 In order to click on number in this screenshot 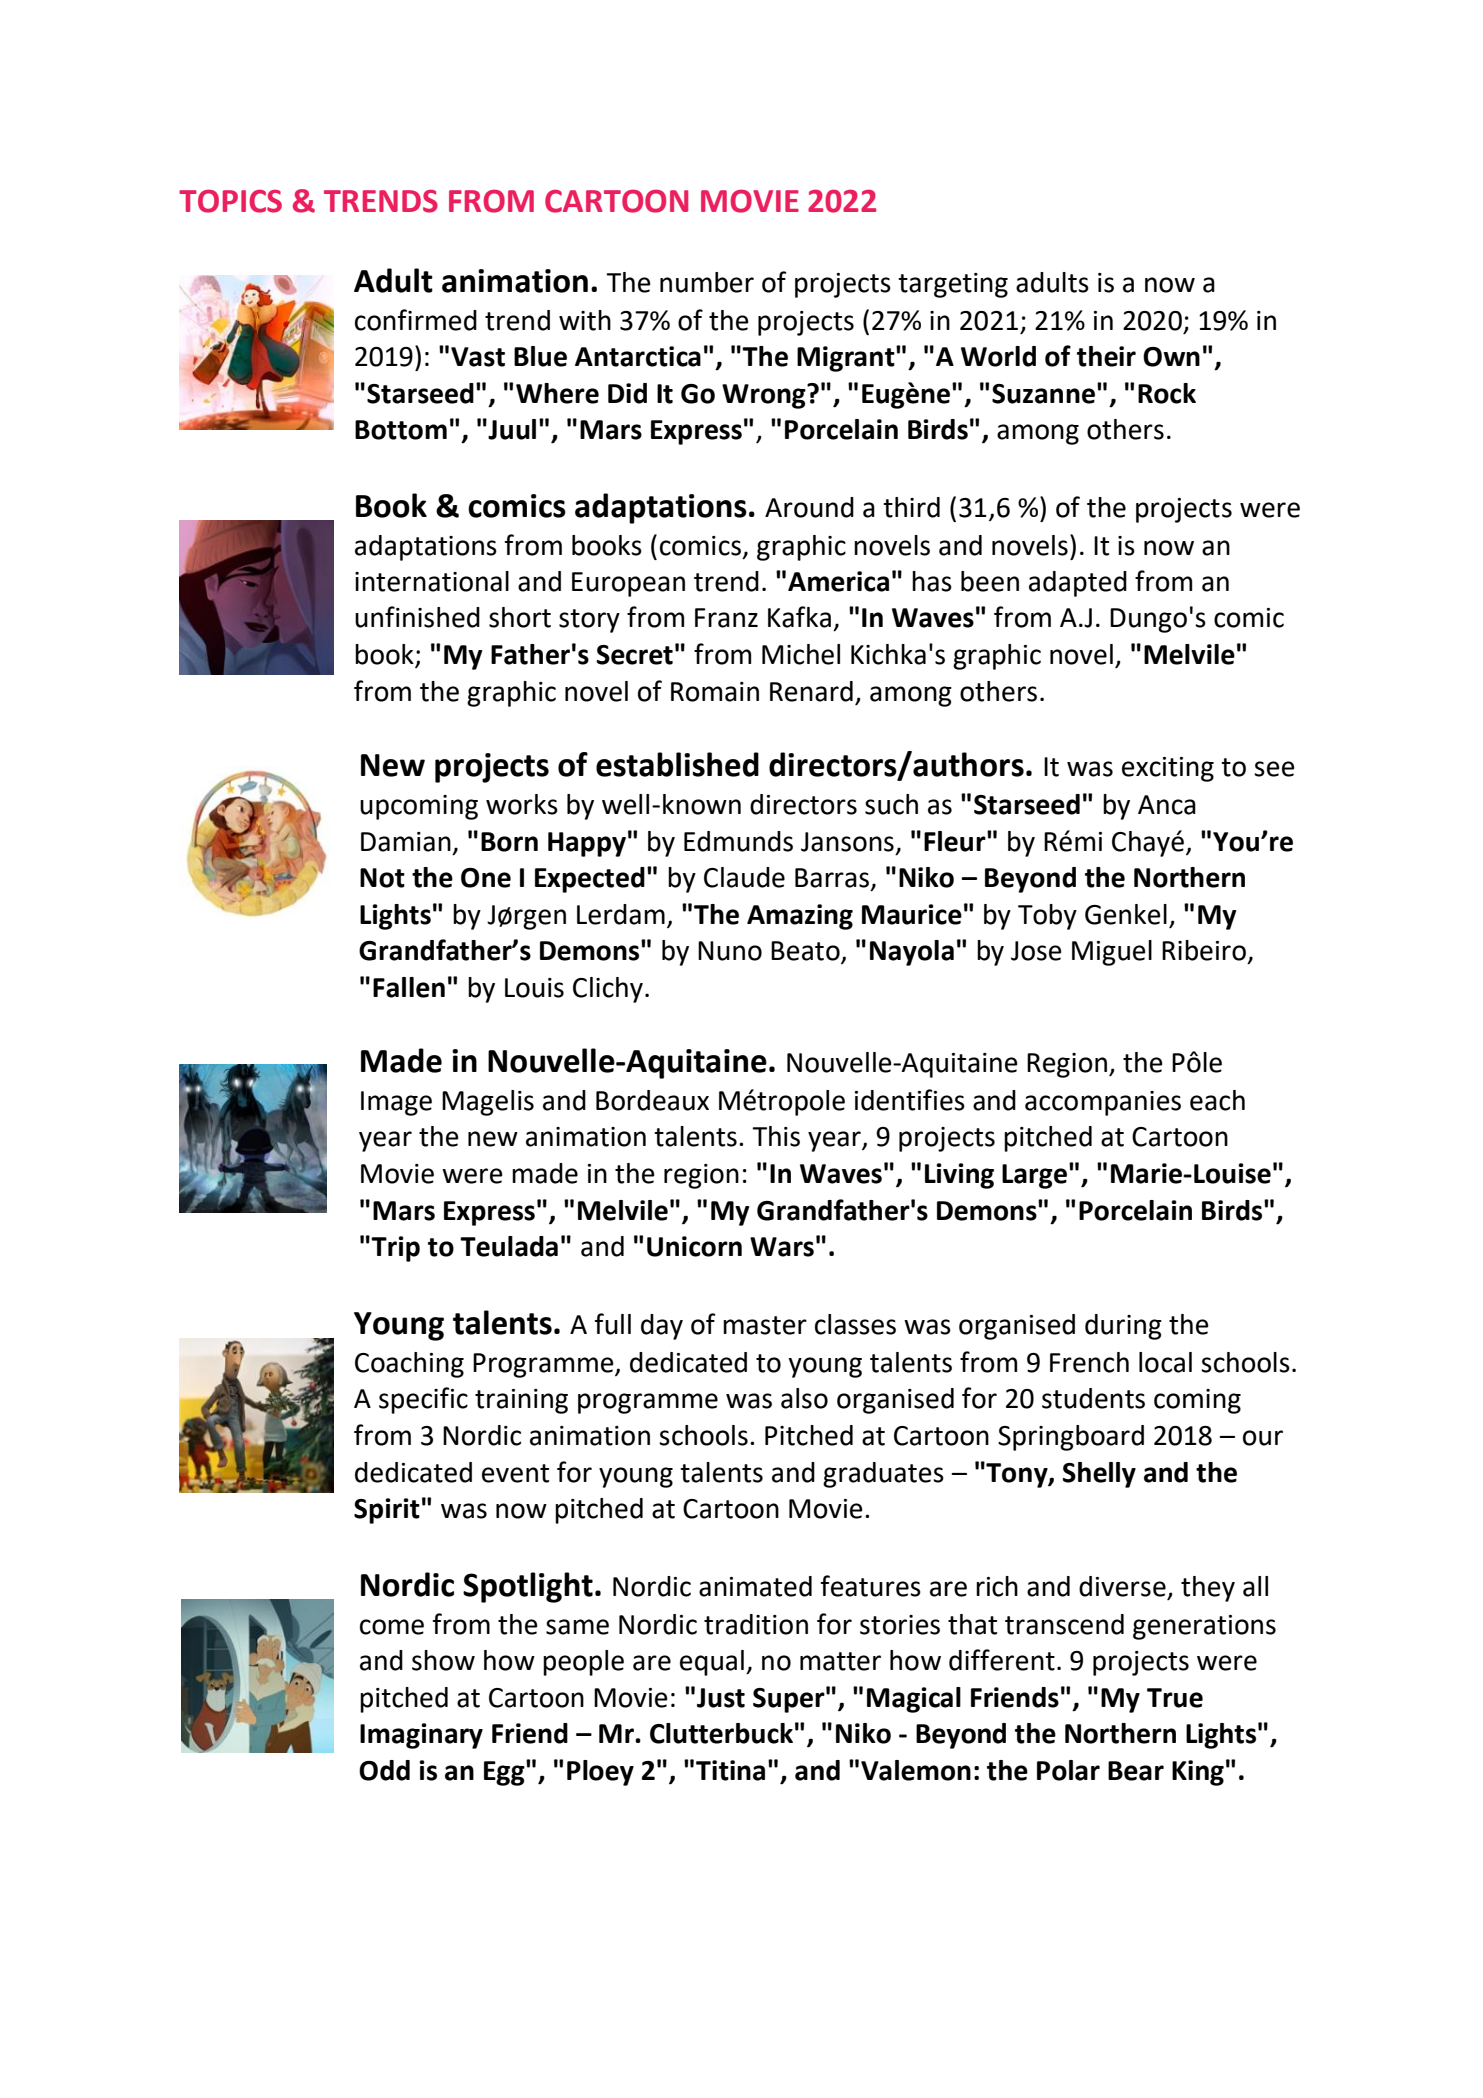, I will do `click(707, 282)`.
